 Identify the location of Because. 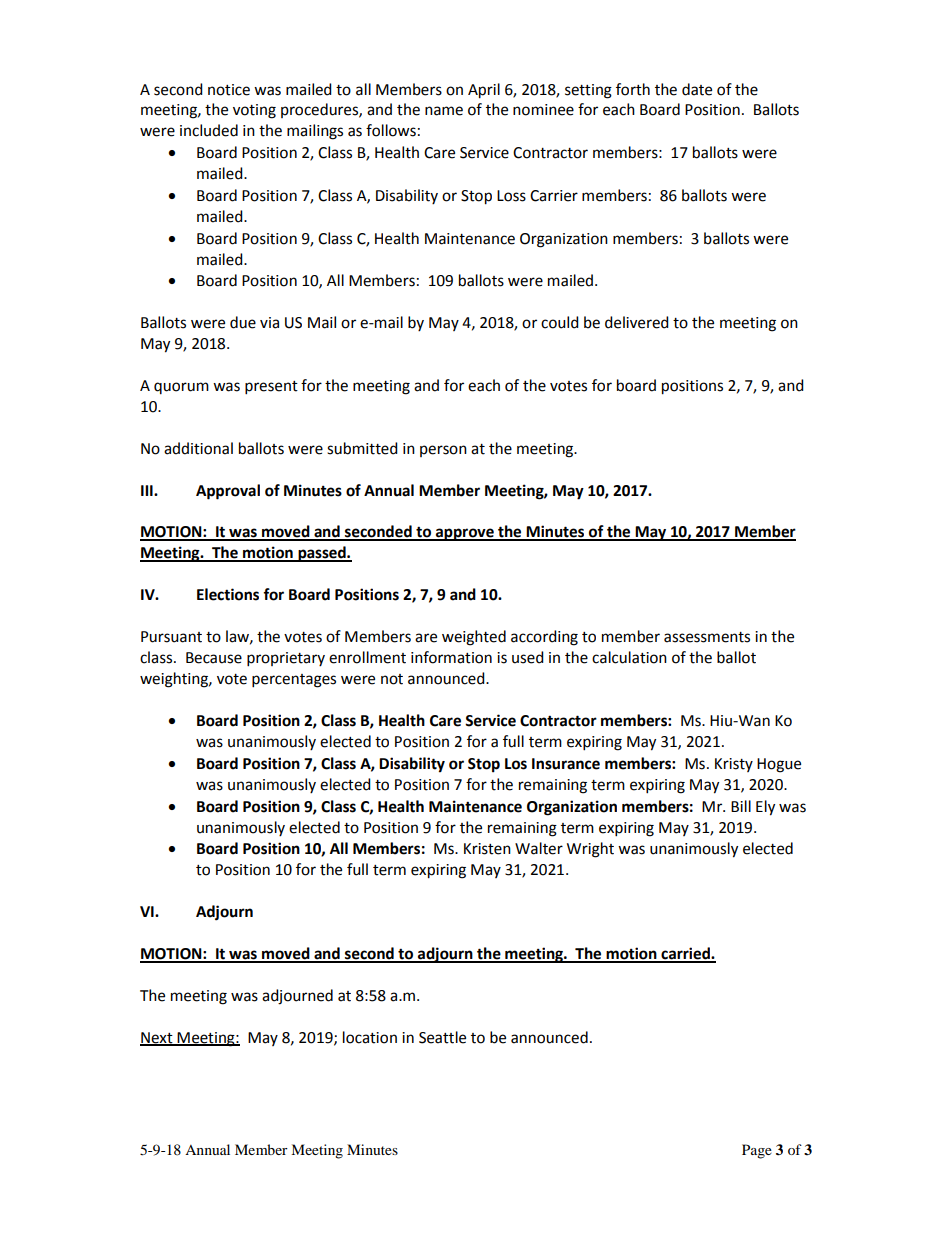
(214, 658).
